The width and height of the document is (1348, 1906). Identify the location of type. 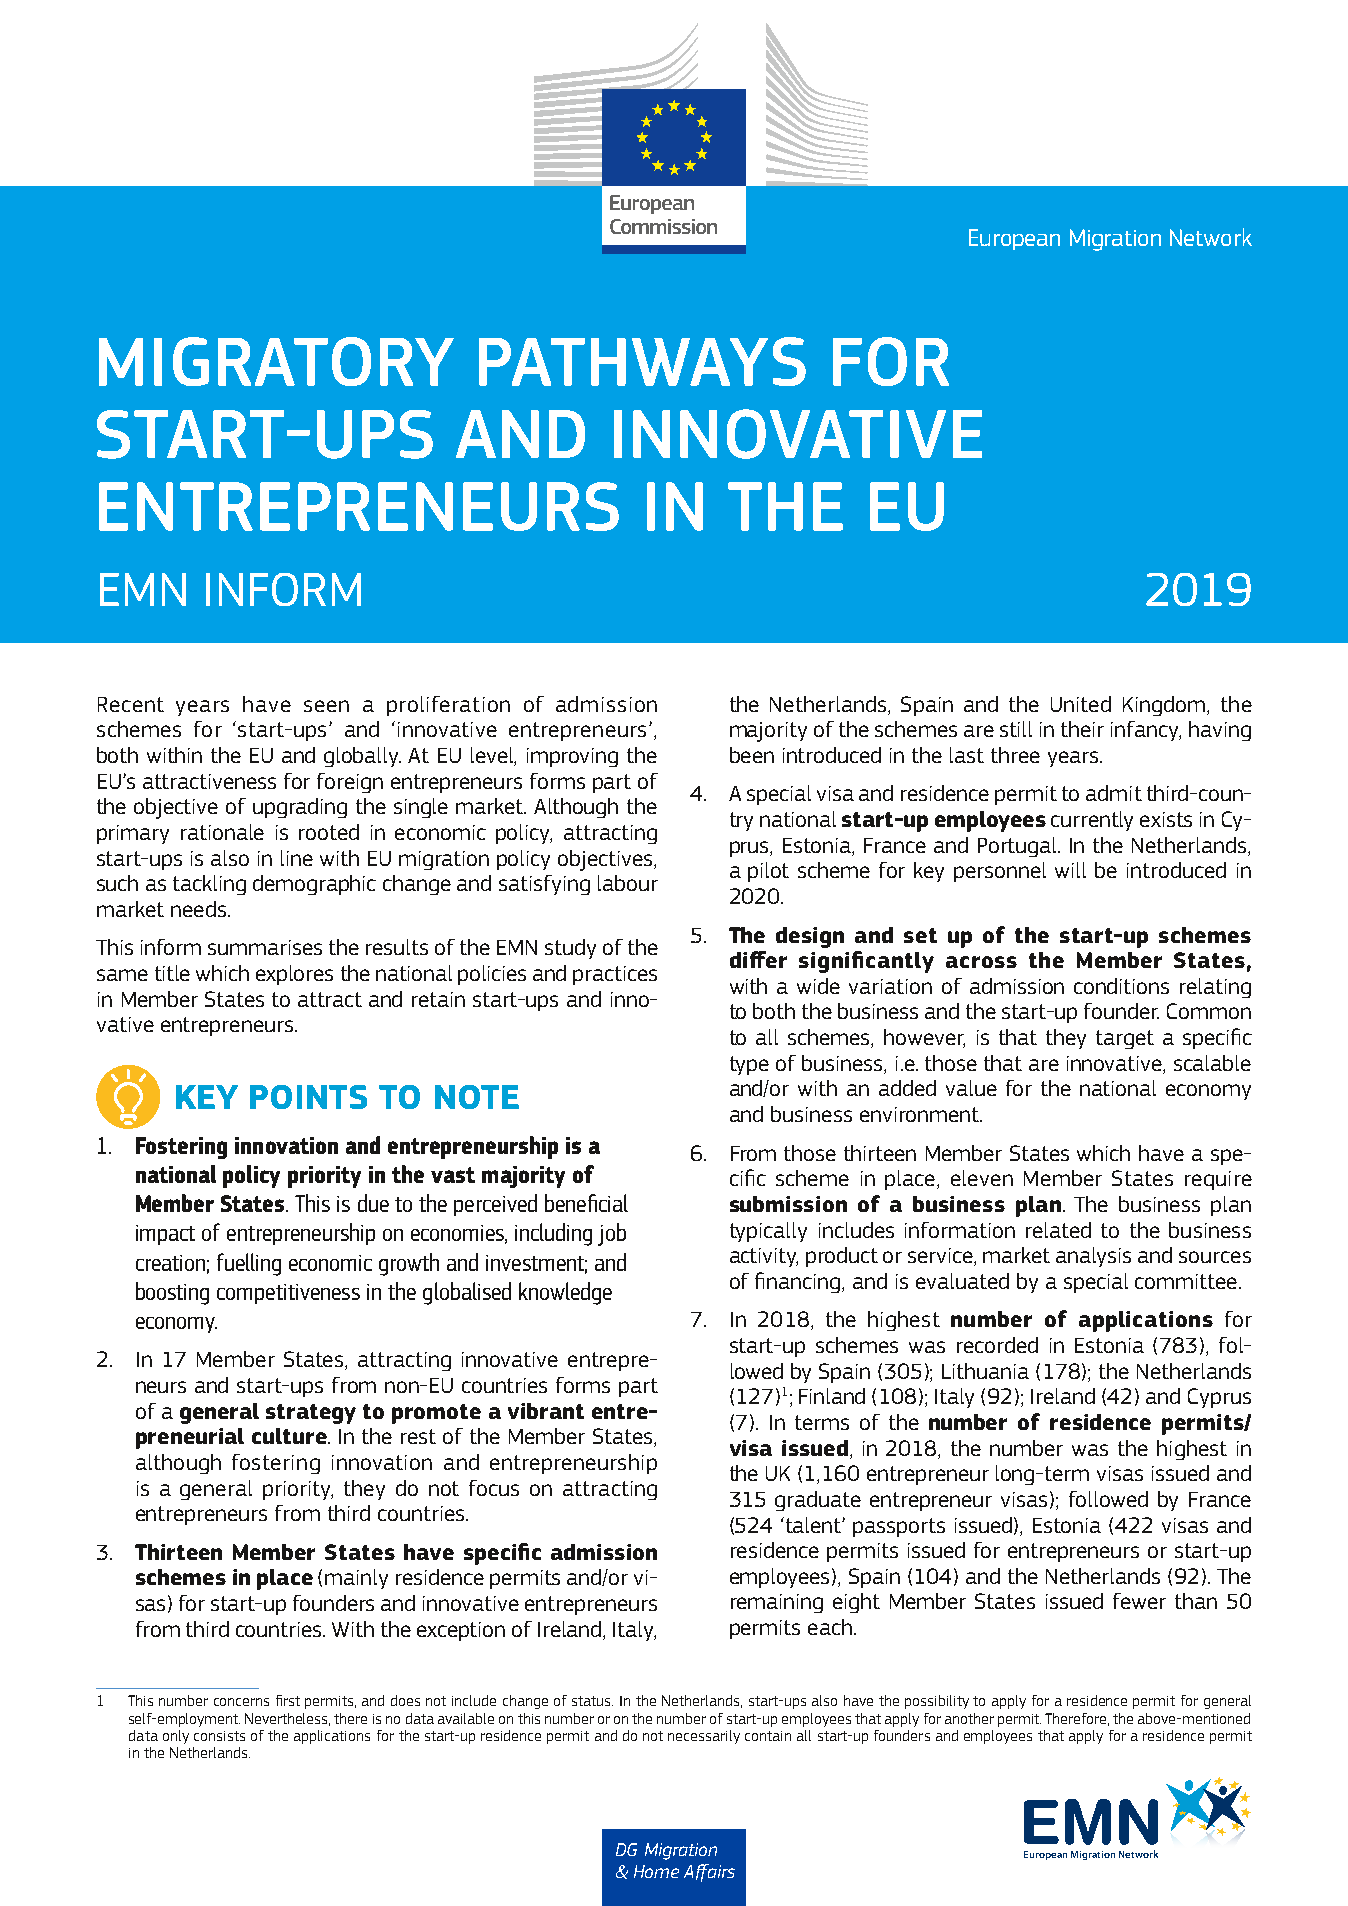
(749, 1065).
